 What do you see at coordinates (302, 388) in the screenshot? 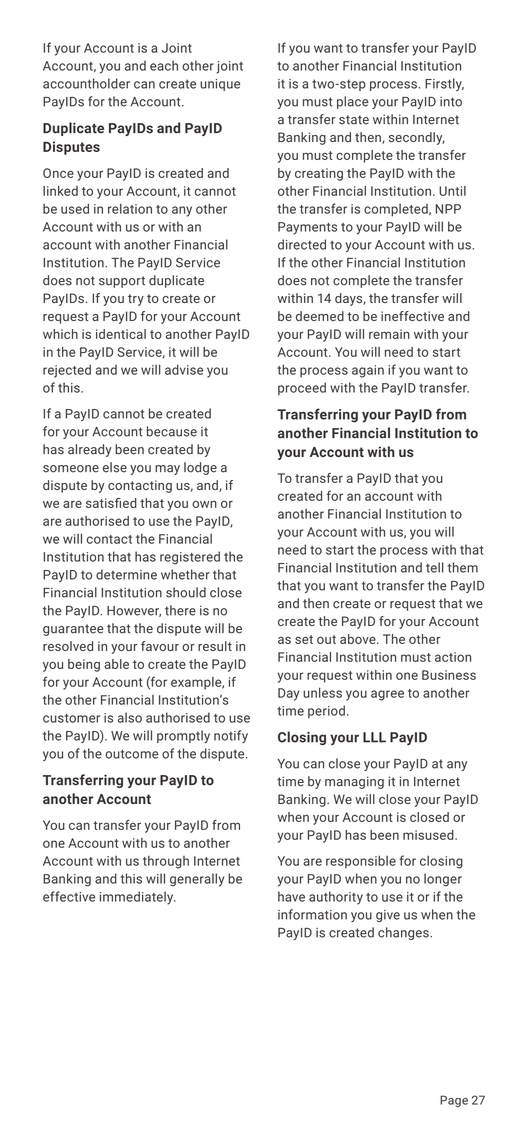
I see `proceed` at bounding box center [302, 388].
